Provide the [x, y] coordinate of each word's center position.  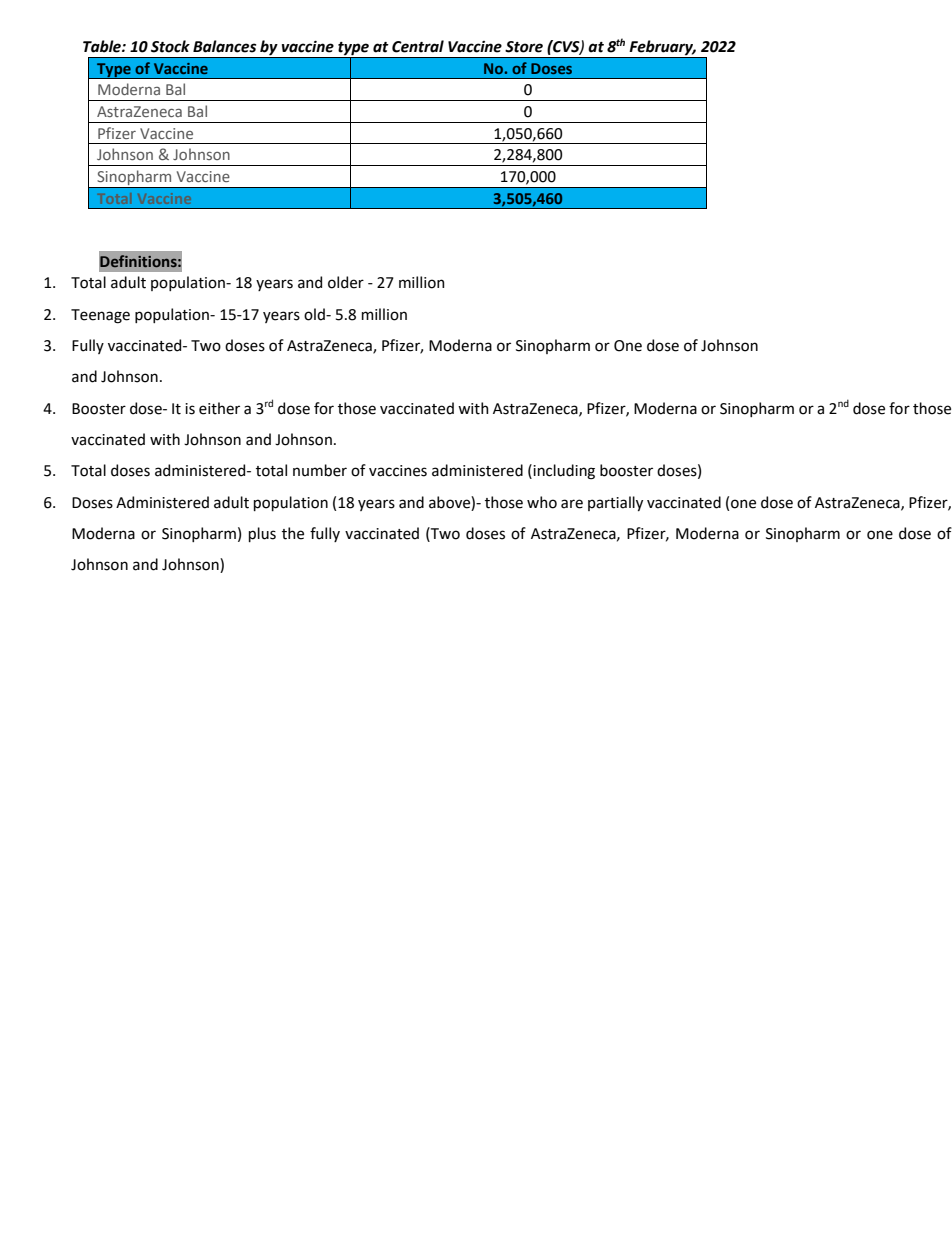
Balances [224, 46]
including [563, 472]
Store [524, 47]
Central [418, 46]
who [542, 502]
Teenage [100, 316]
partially [615, 503]
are [572, 504]
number [320, 470]
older [346, 282]
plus [262, 534]
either [219, 408]
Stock [170, 46]
